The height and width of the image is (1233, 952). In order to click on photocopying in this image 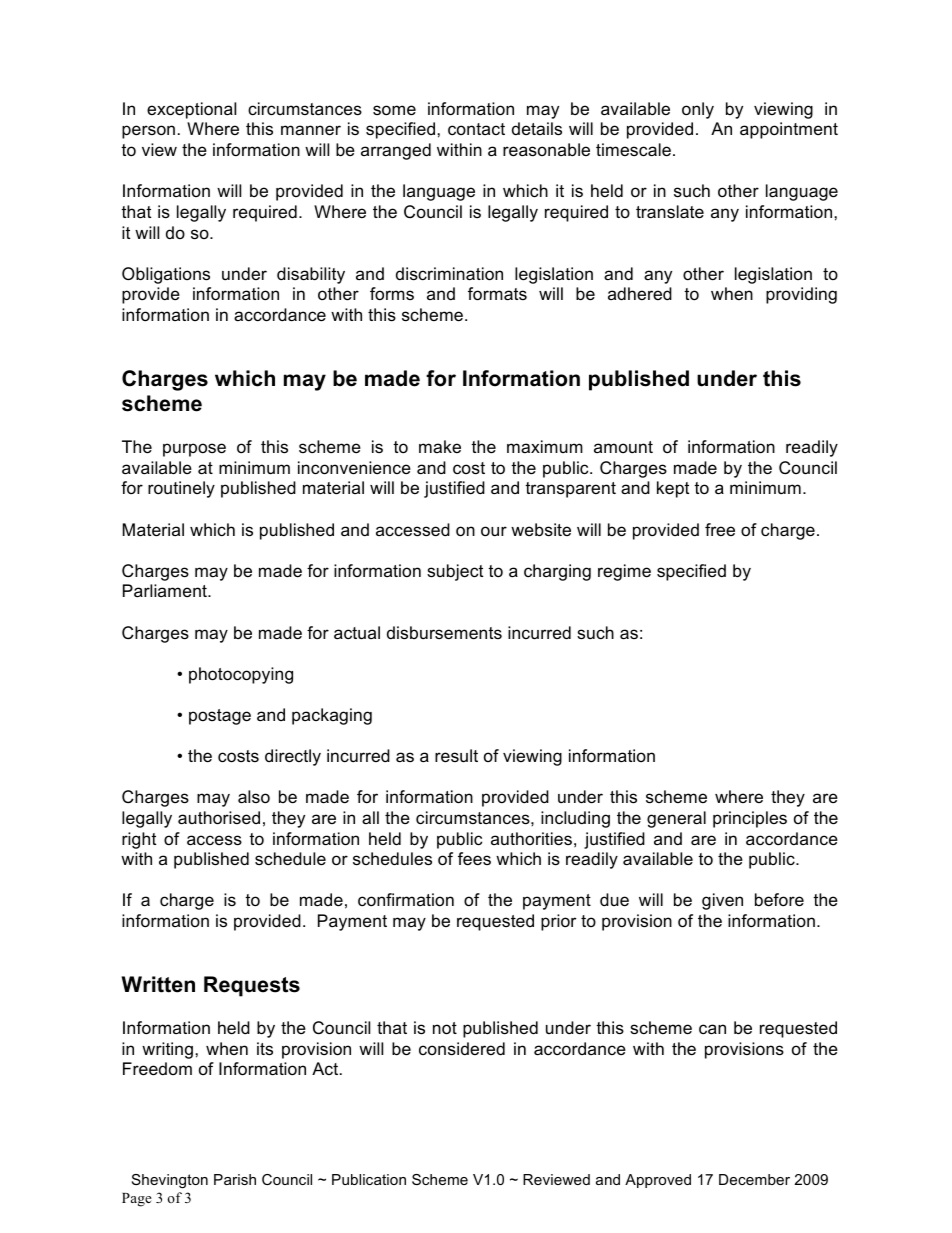, I will do `click(241, 675)`.
